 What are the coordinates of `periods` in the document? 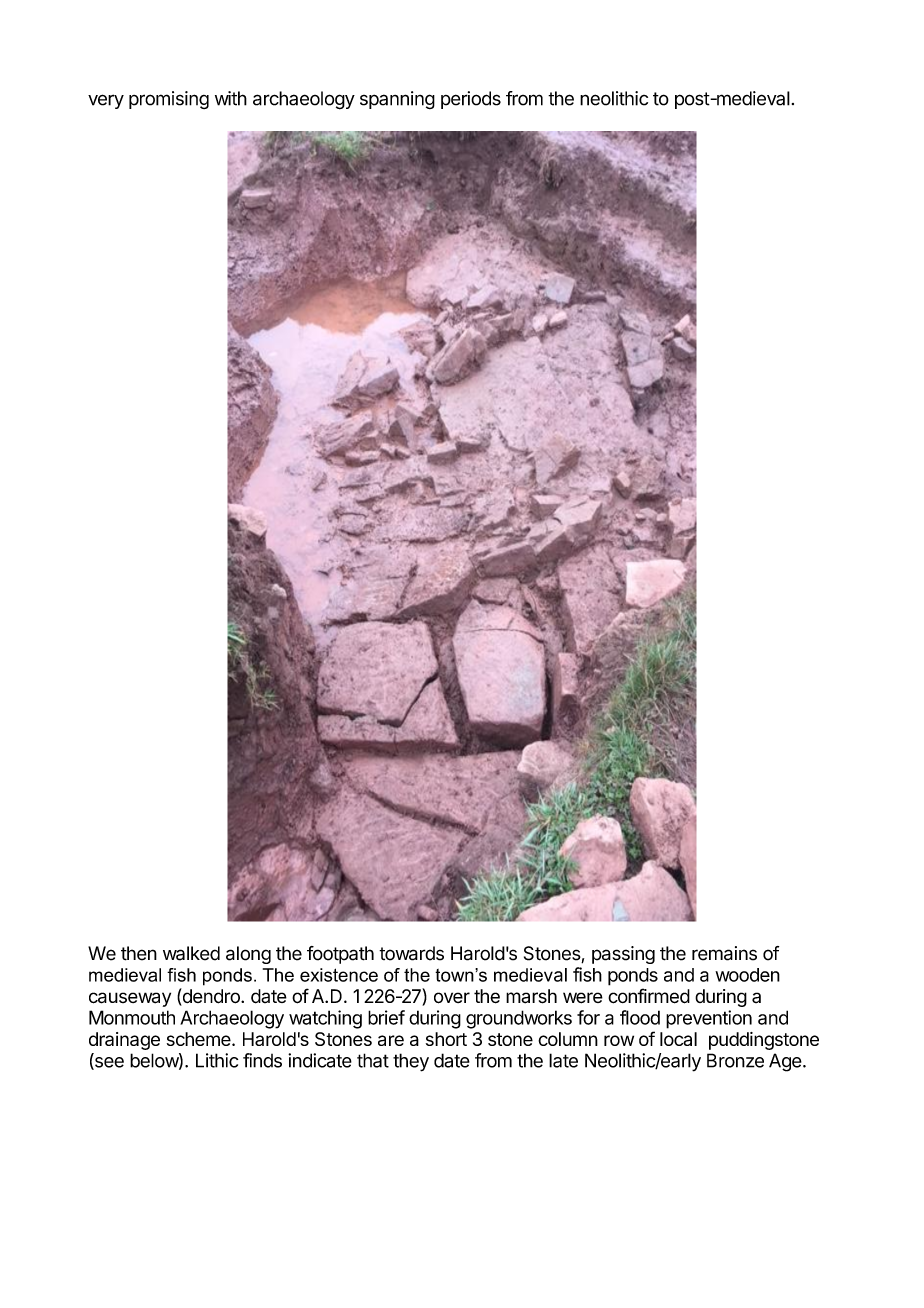 It's located at (471, 100).
